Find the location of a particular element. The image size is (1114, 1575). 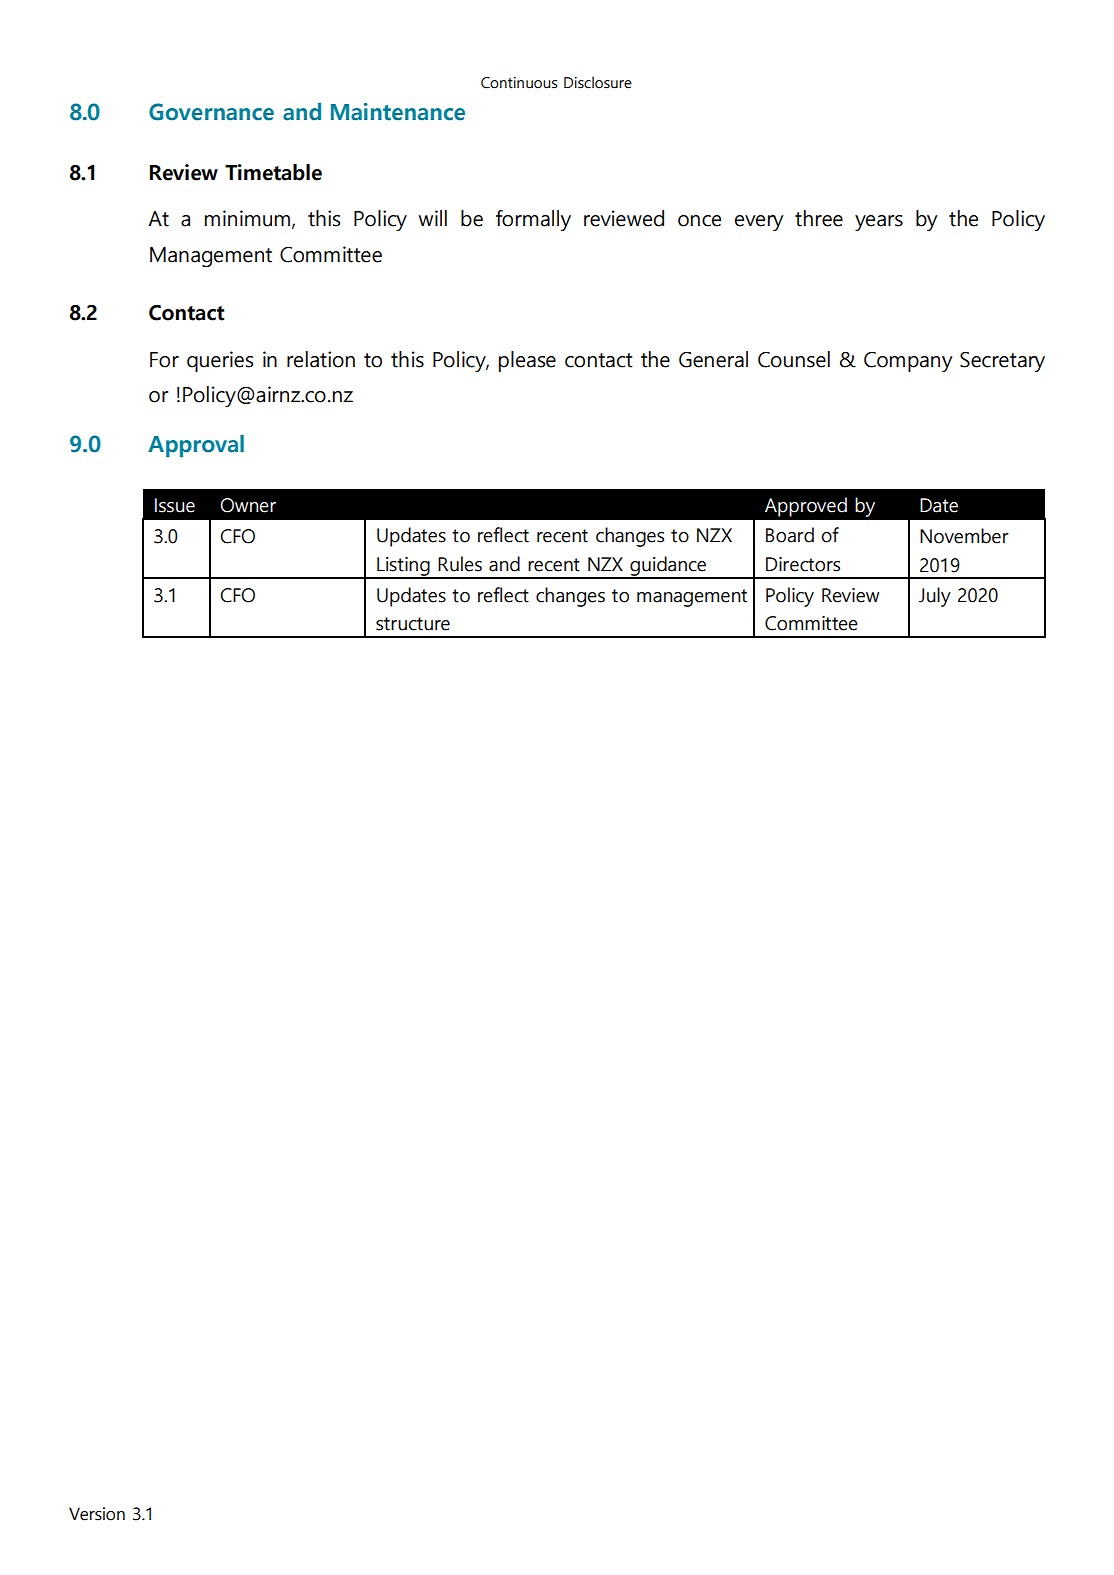

structure is located at coordinates (413, 624).
